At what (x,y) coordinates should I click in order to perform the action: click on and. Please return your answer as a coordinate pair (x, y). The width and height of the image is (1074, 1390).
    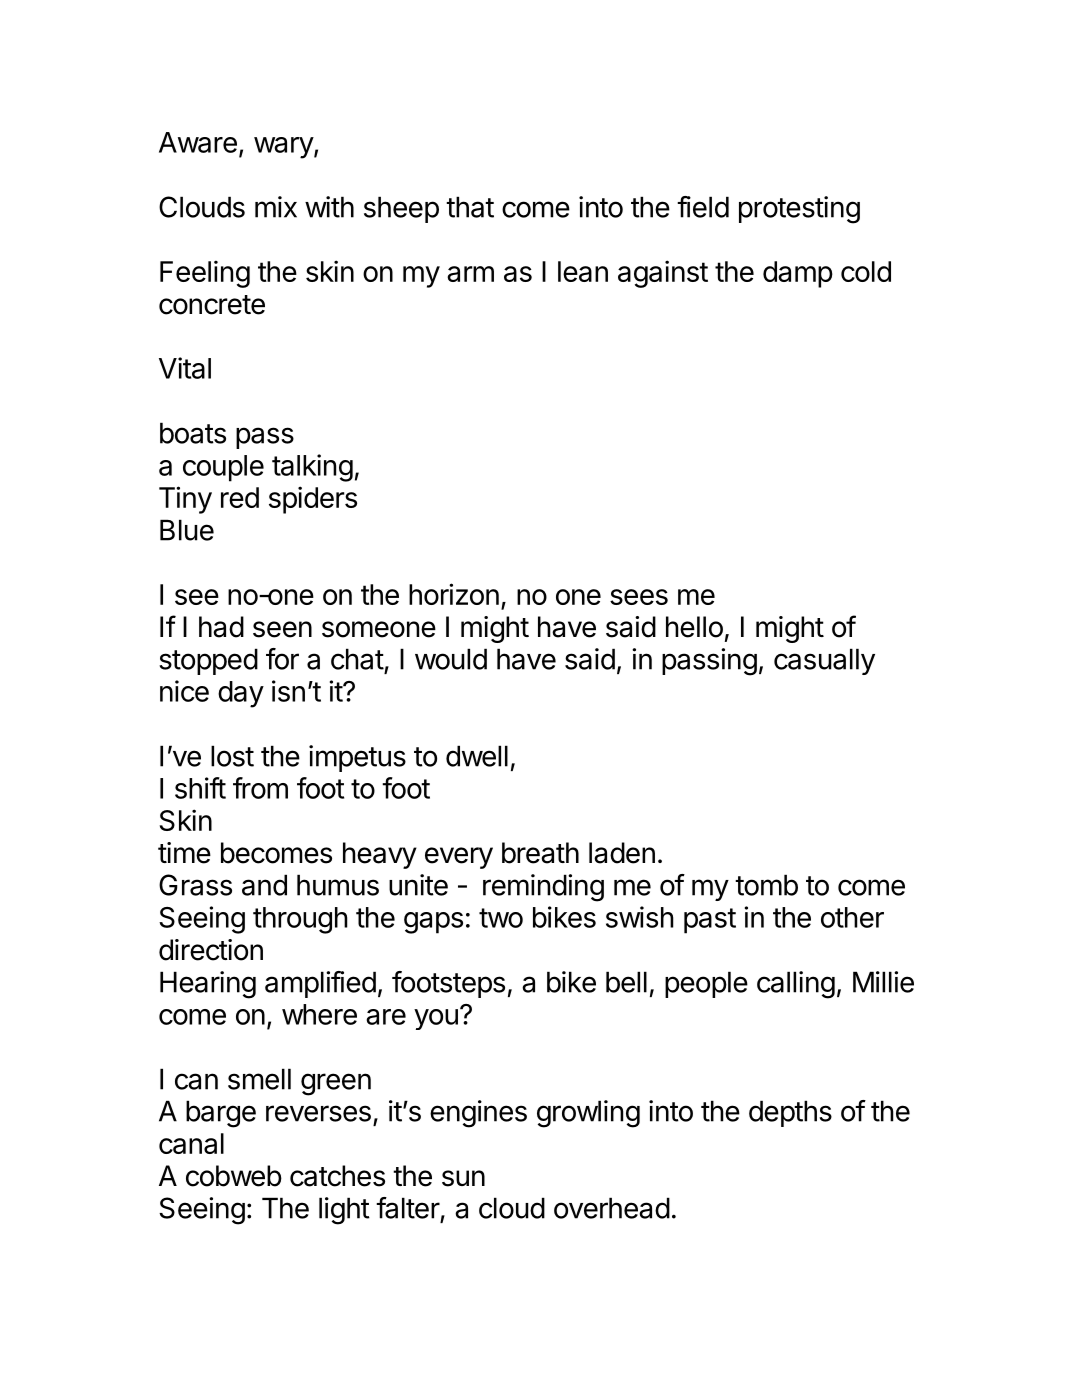
    Looking at the image, I should click on (264, 885).
